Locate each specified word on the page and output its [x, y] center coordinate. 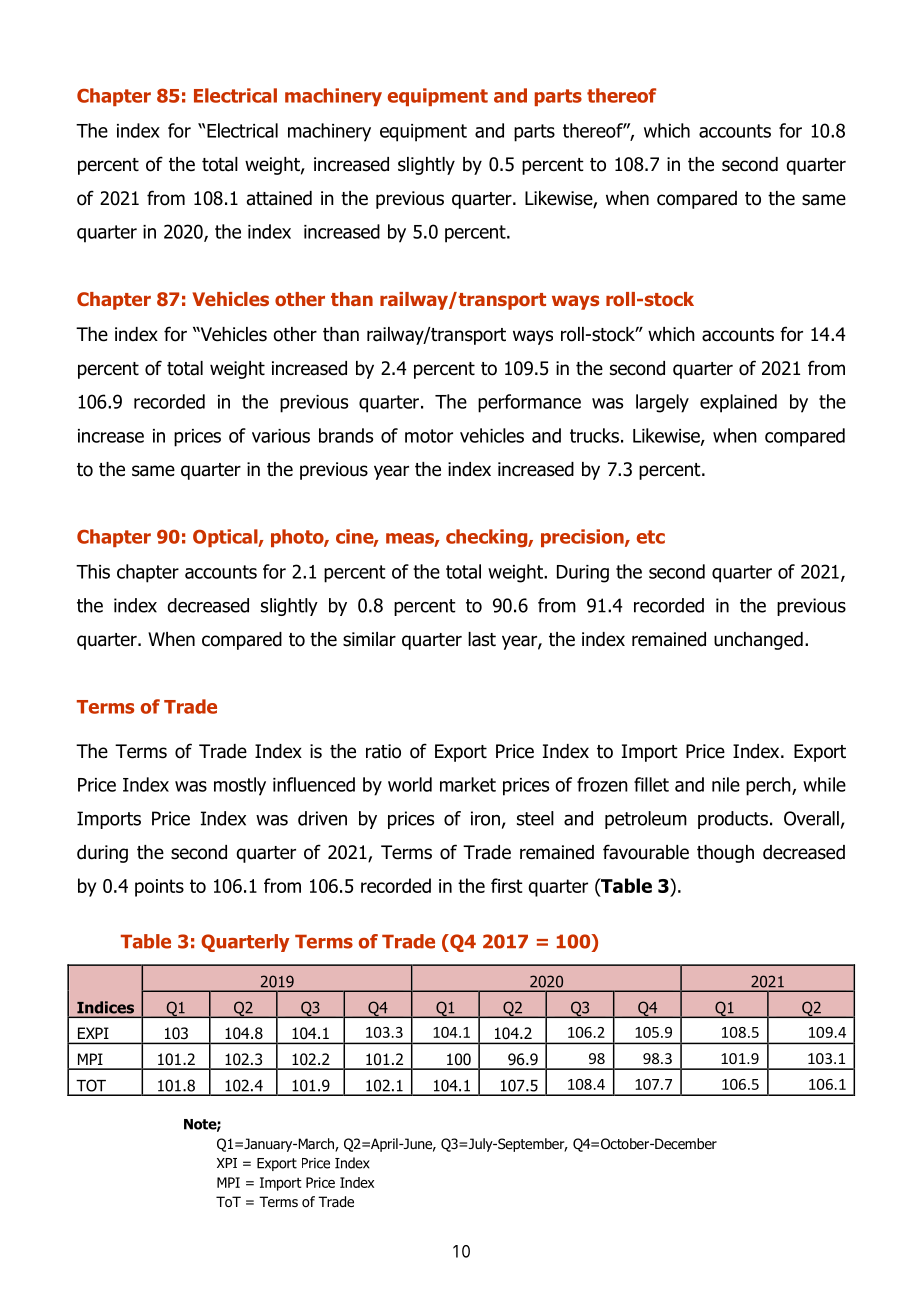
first [507, 885]
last [482, 639]
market [468, 784]
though [725, 854]
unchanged [758, 641]
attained [279, 198]
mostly [240, 786]
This [93, 571]
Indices [105, 1007]
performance [529, 403]
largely [662, 403]
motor [429, 436]
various [281, 436]
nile [726, 784]
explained [738, 403]
